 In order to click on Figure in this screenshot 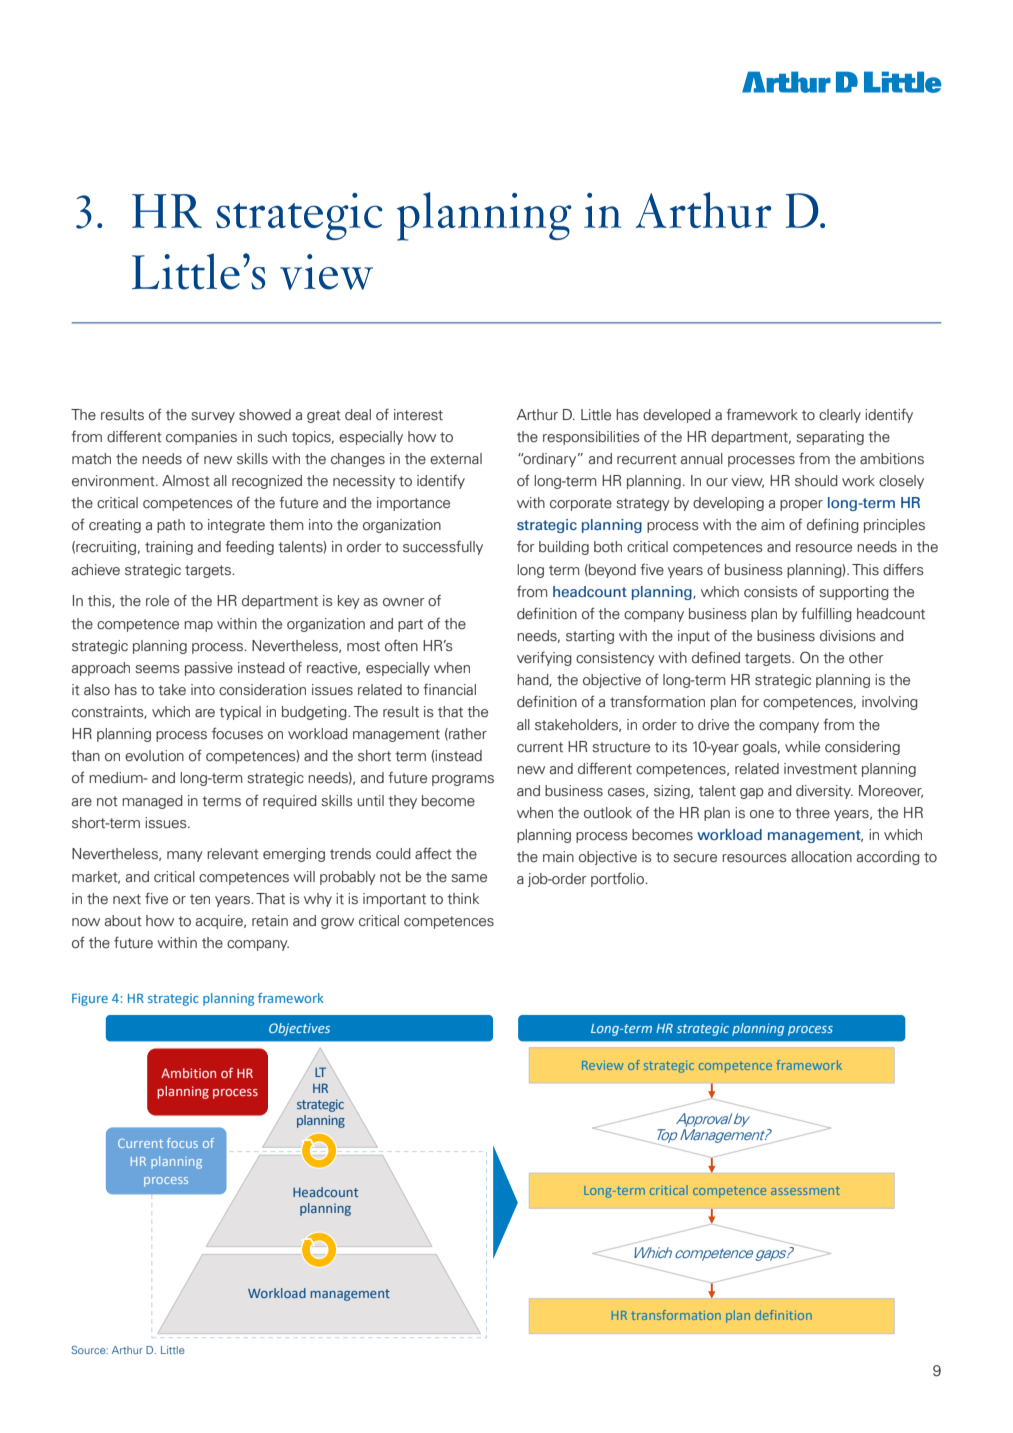, I will do `click(90, 999)`.
